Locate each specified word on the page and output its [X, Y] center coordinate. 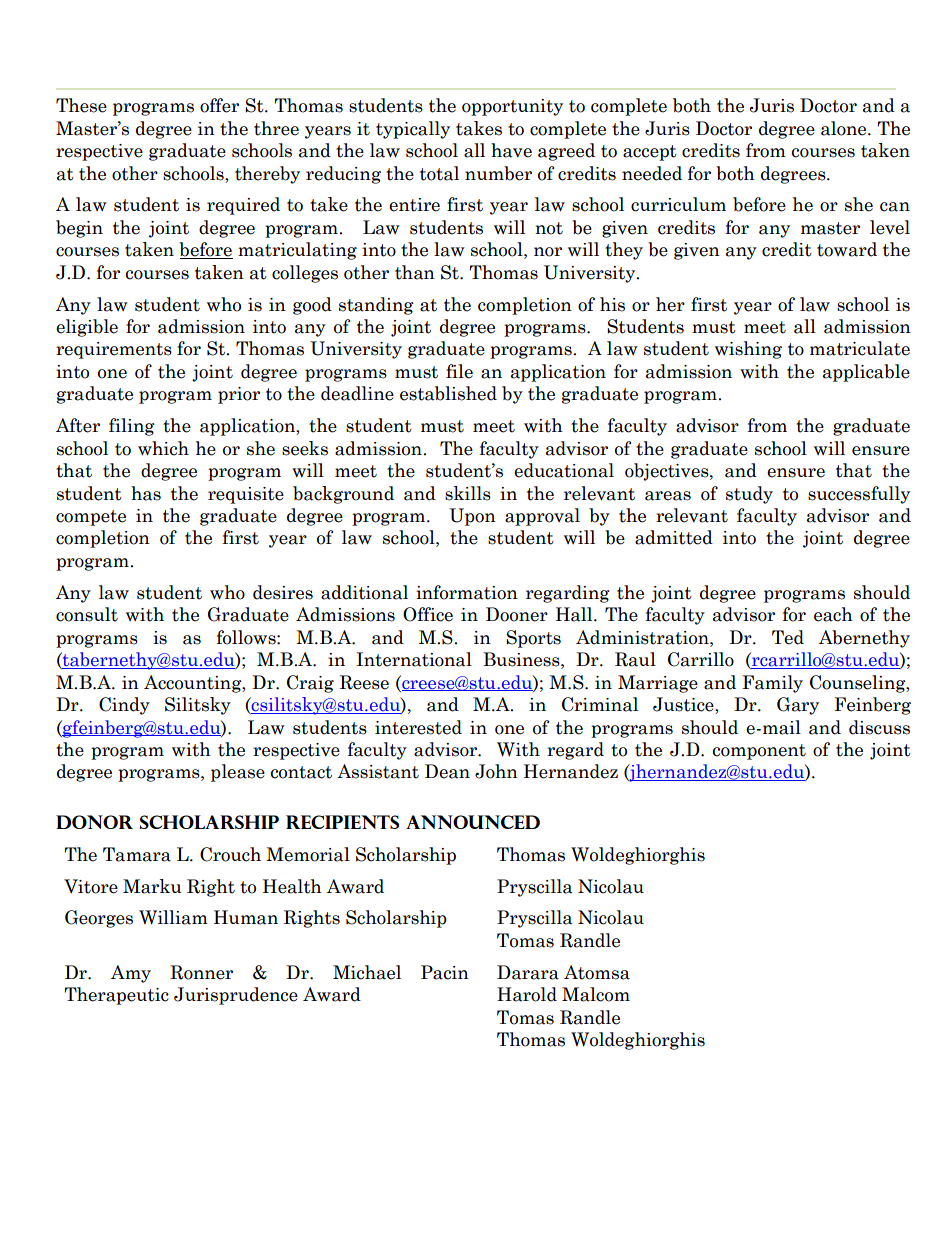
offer [219, 105]
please [238, 773]
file [459, 371]
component [759, 752]
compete [91, 518]
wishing [748, 350]
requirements [114, 350]
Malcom [596, 994]
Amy [131, 974]
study [749, 495]
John [496, 771]
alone [845, 128]
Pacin [445, 972]
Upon [472, 517]
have [511, 150]
